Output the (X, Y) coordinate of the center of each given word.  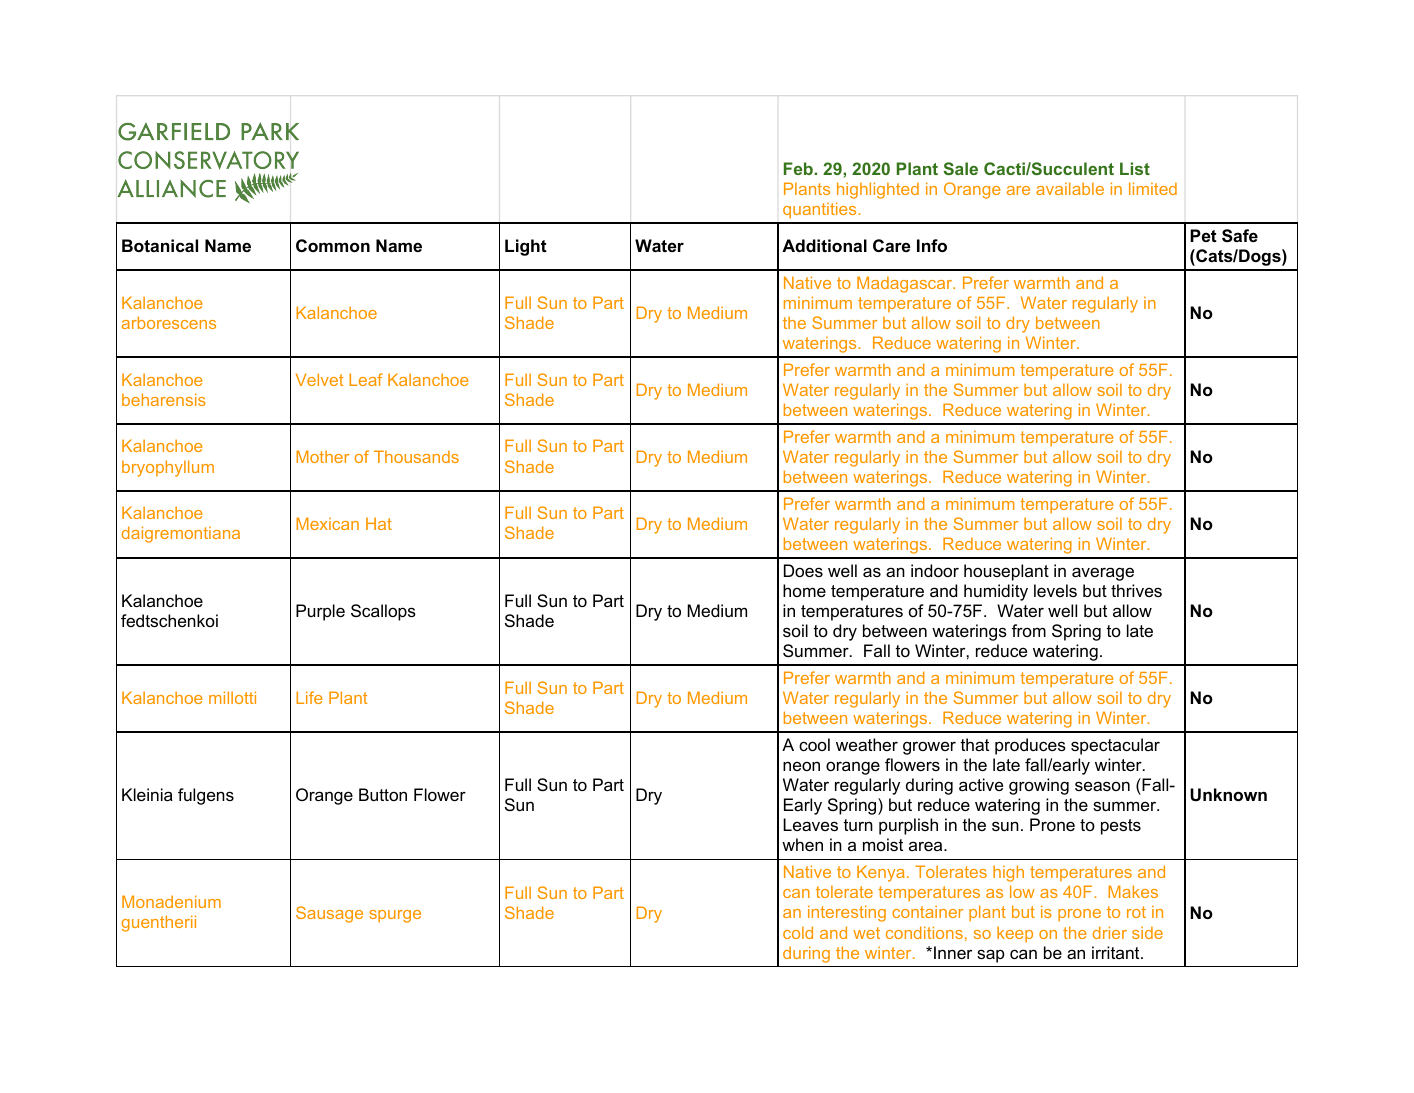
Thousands (416, 456)
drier (1110, 932)
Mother (322, 456)
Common (333, 245)
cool (814, 744)
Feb (798, 168)
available (1070, 188)
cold (798, 932)
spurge (395, 916)
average (1103, 574)
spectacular (1115, 746)
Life (309, 697)
